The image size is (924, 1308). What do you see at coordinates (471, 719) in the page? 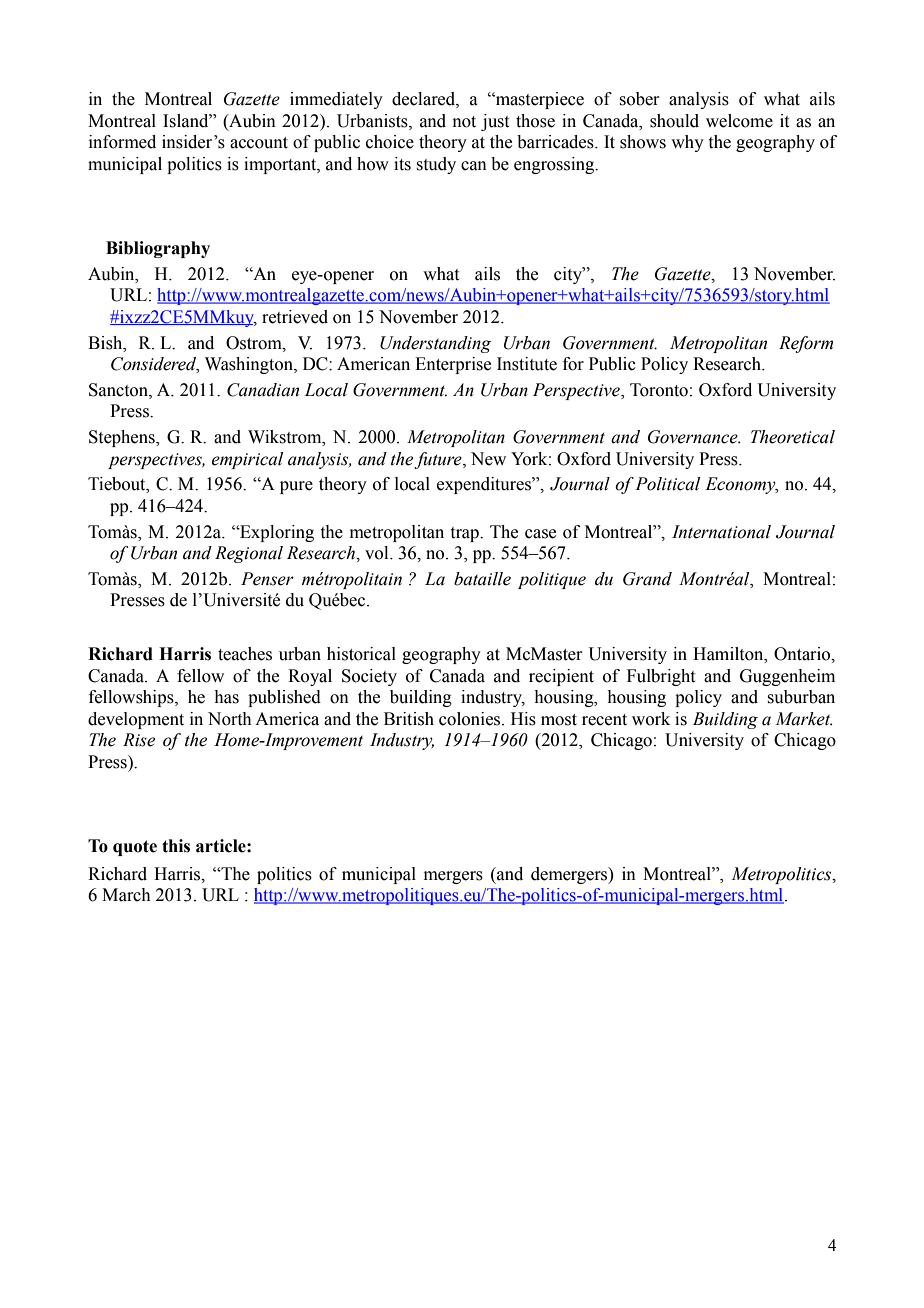
I see `colonies` at bounding box center [471, 719].
